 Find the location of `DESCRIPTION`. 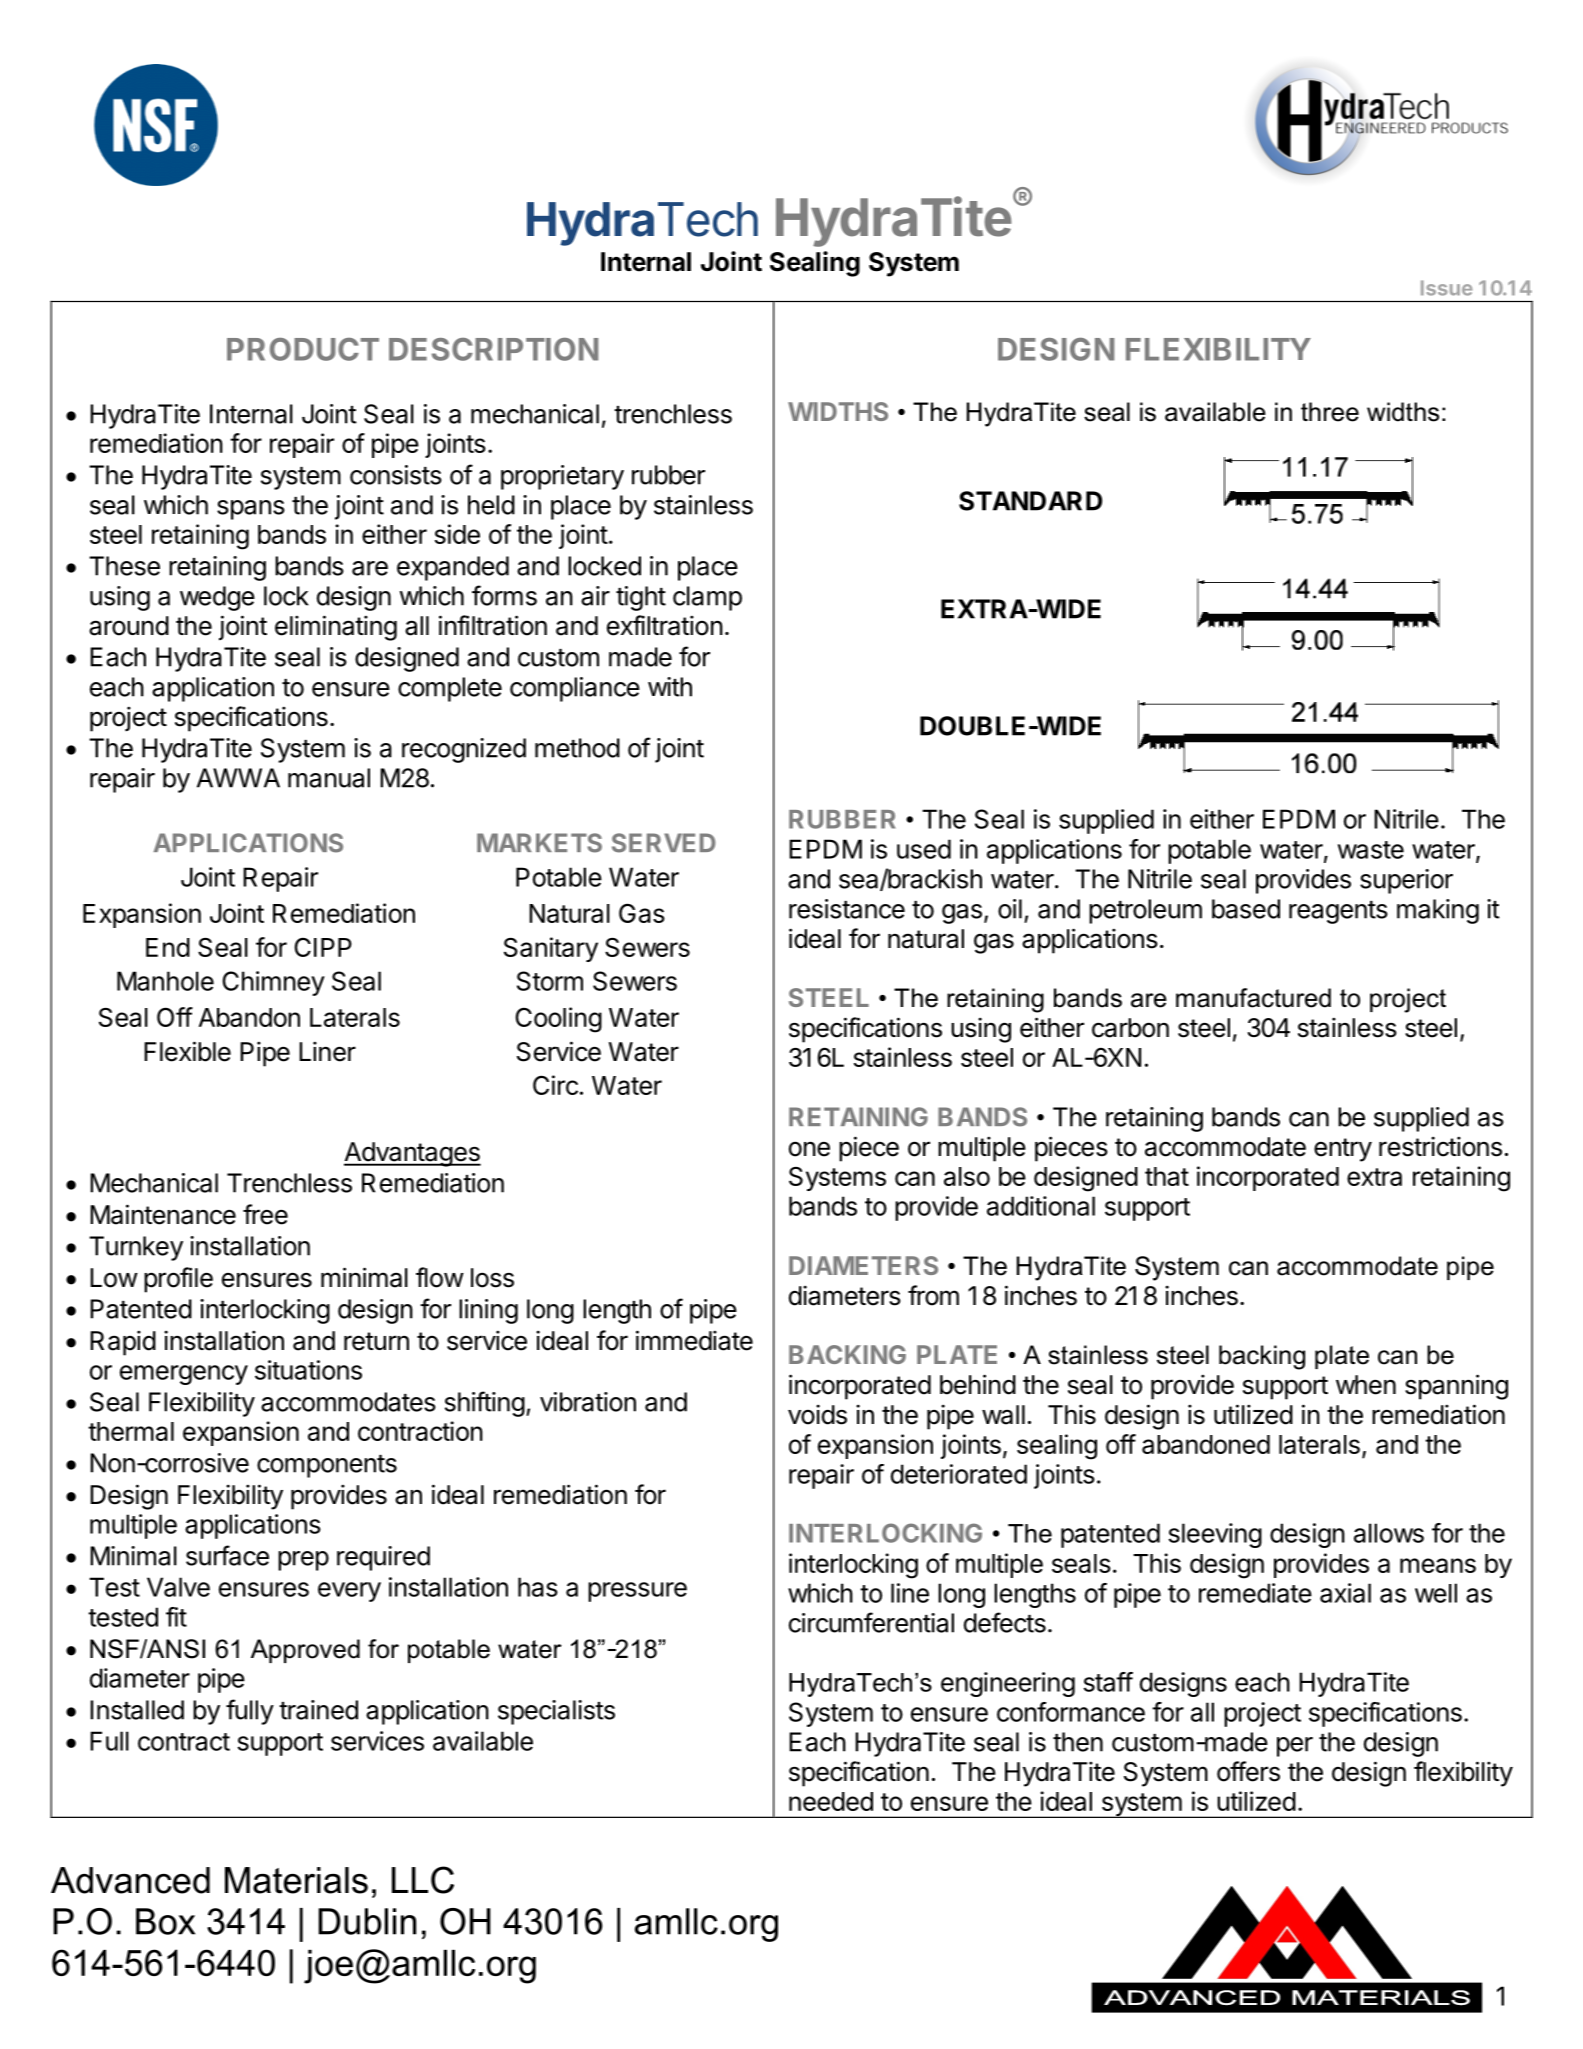

DESCRIPTION is located at coordinates (493, 349).
